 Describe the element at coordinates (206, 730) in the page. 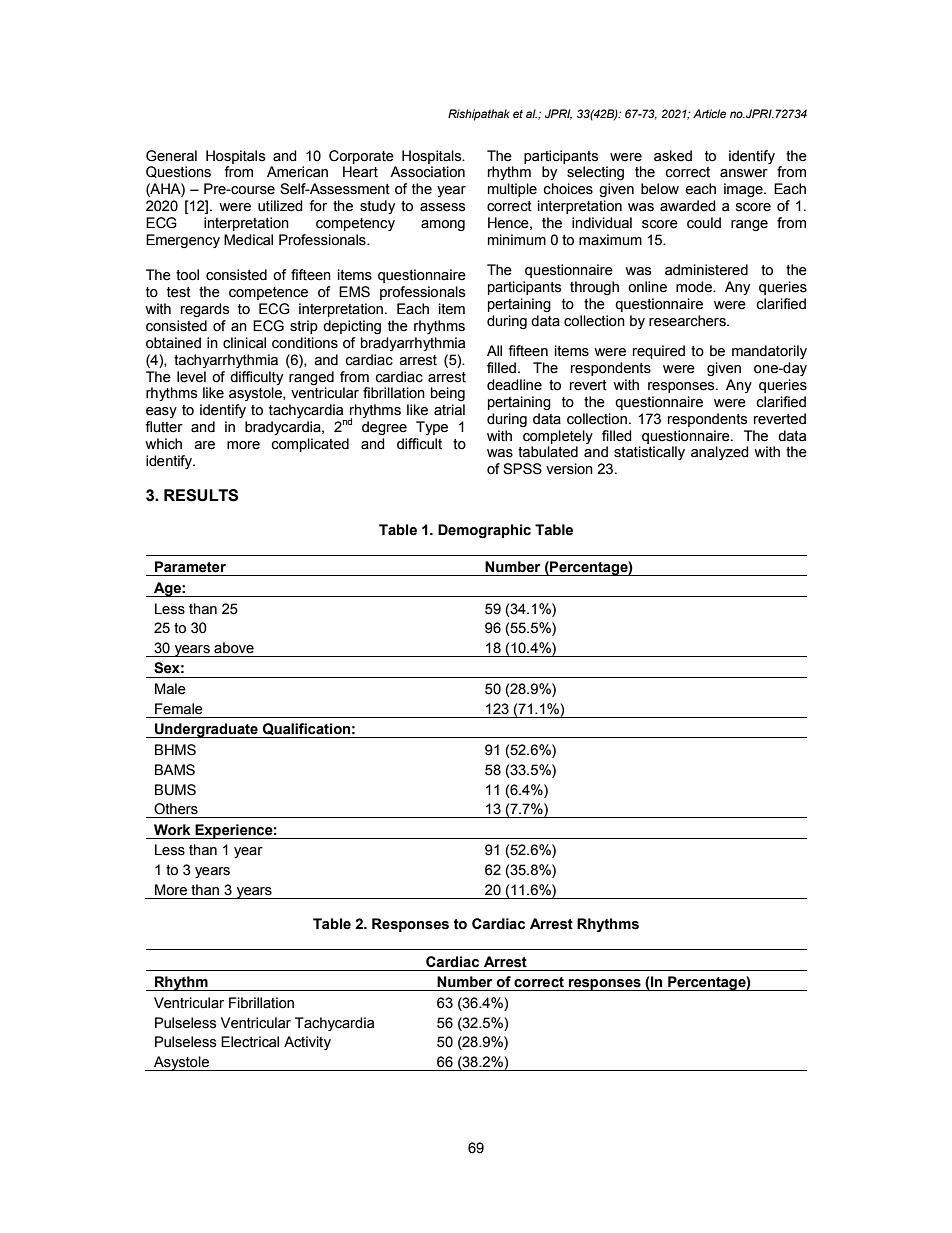

I see `Undergraduate` at that location.
